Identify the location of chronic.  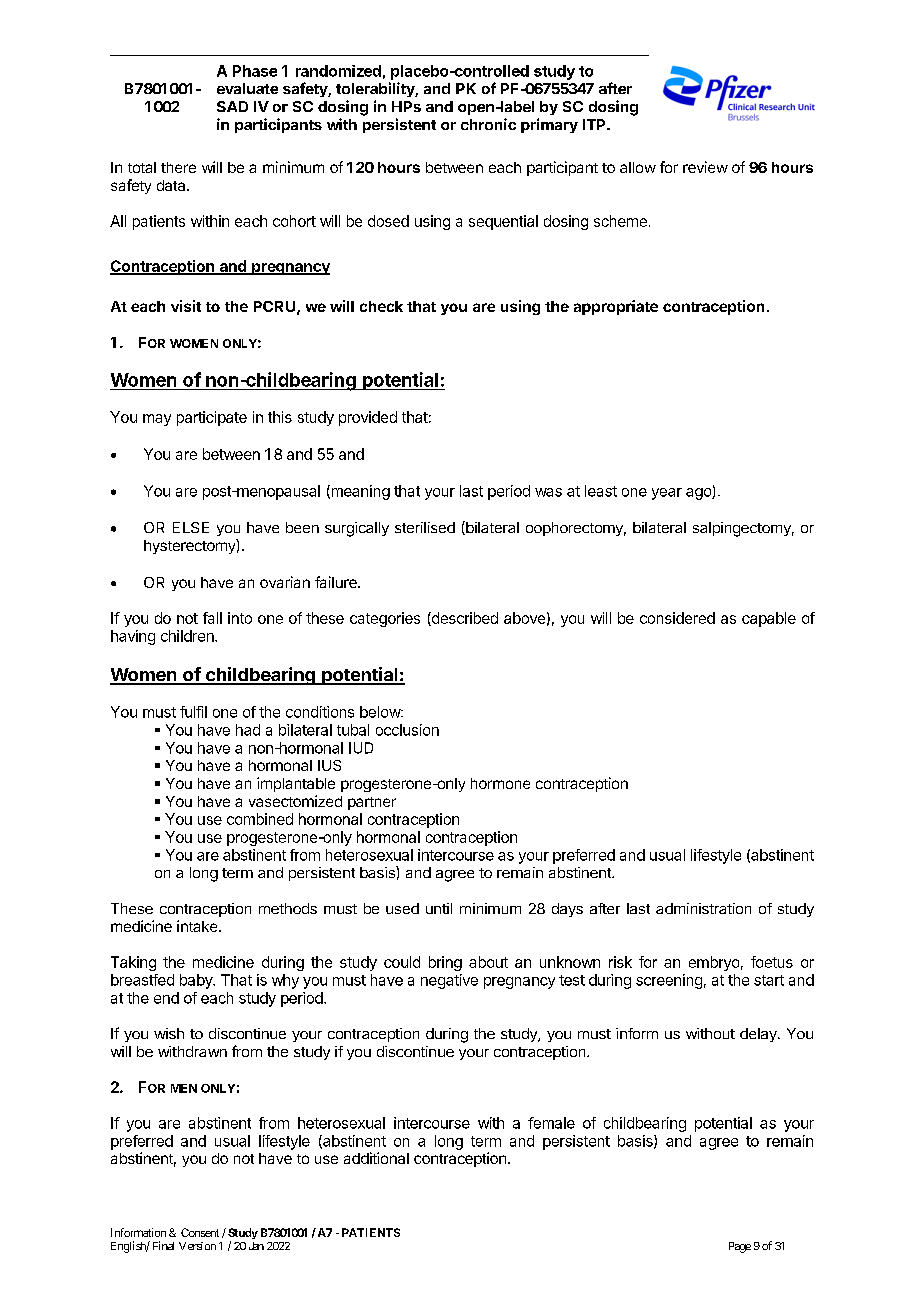
(488, 124).
